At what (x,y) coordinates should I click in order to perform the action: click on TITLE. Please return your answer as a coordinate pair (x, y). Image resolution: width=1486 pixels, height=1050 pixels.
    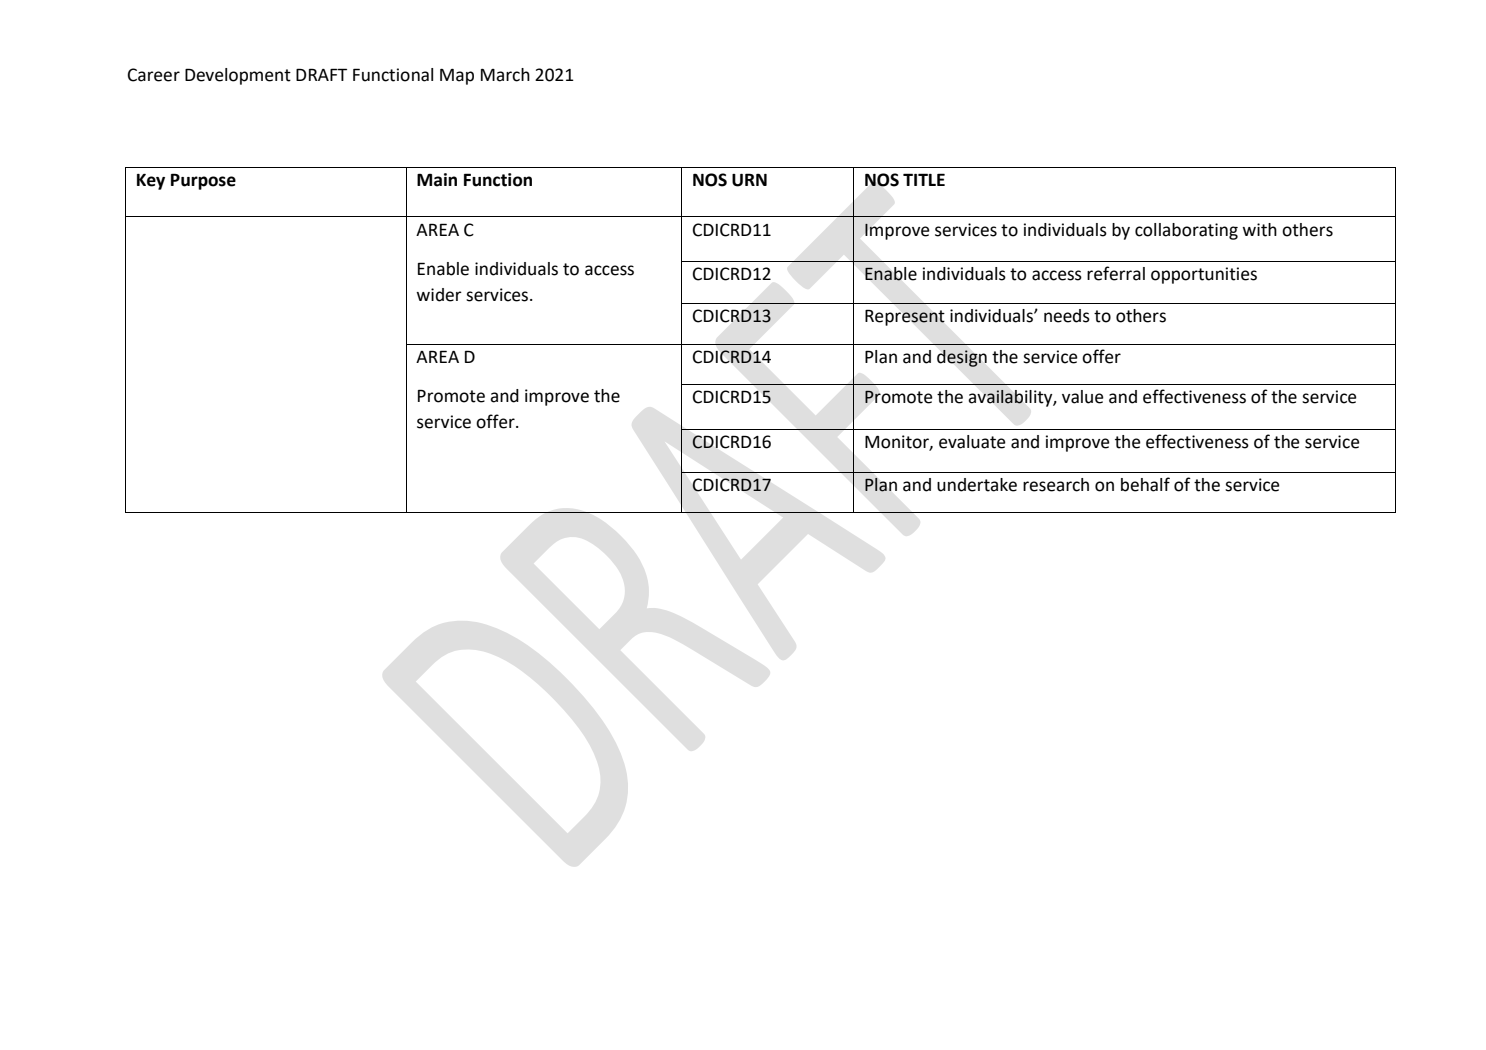
    Looking at the image, I should click on (924, 179).
